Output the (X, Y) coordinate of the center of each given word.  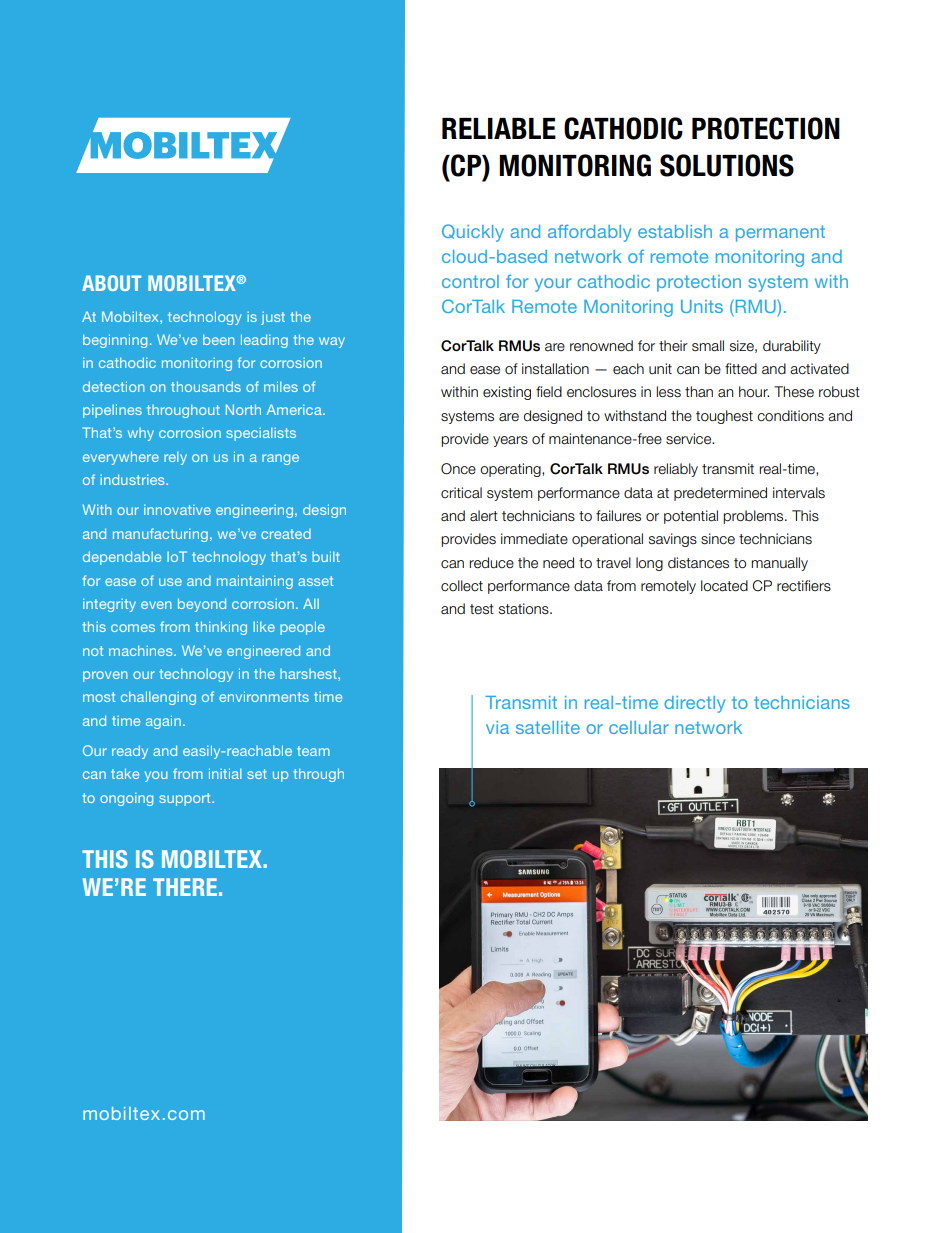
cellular (639, 727)
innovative (177, 510)
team (313, 751)
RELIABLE (499, 128)
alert (484, 516)
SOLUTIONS (727, 165)
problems (754, 517)
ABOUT (111, 283)
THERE (185, 887)
